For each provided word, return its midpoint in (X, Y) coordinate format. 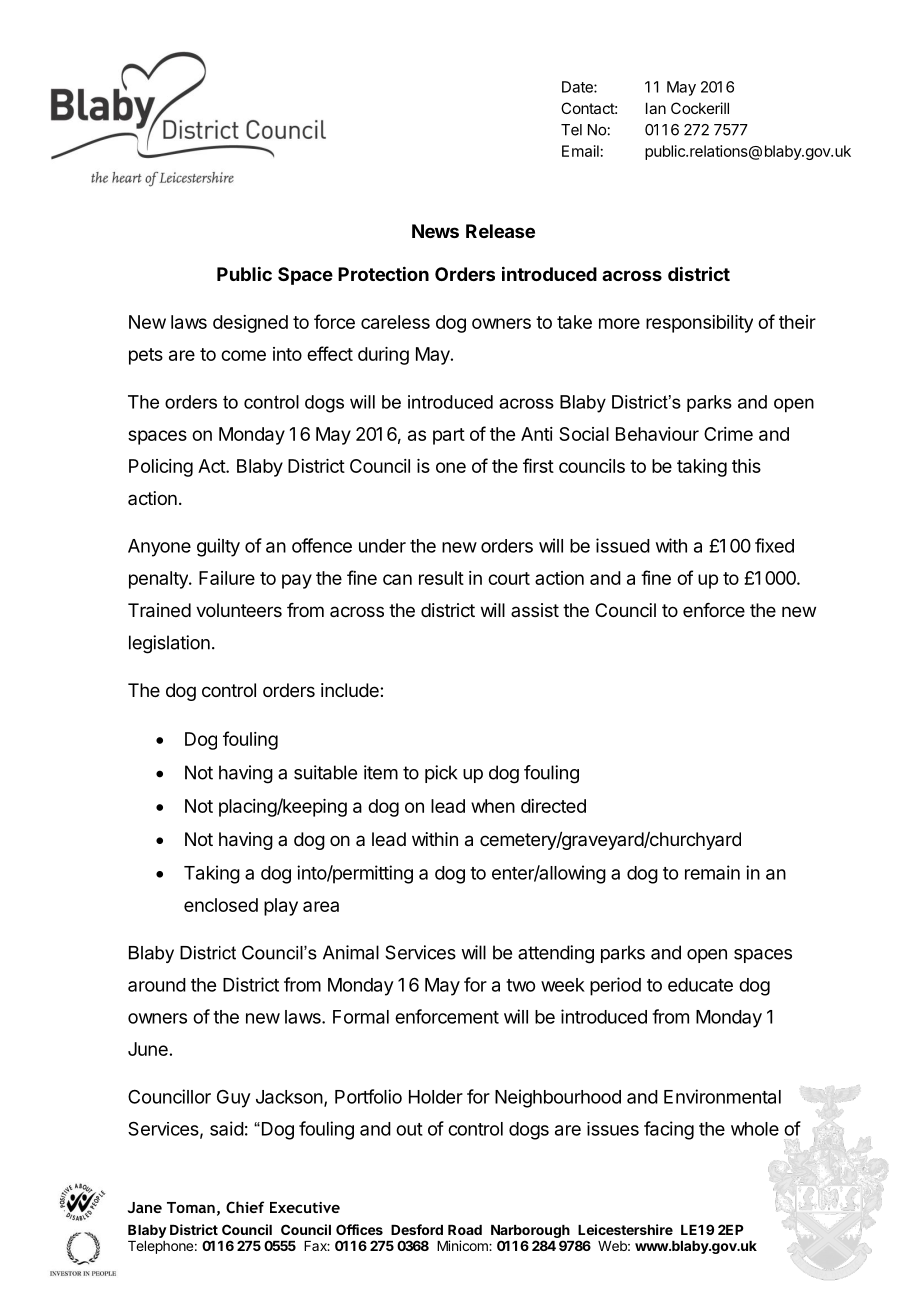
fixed (774, 545)
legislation (169, 644)
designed (250, 324)
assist (535, 610)
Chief (245, 1207)
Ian (656, 108)
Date (578, 87)
